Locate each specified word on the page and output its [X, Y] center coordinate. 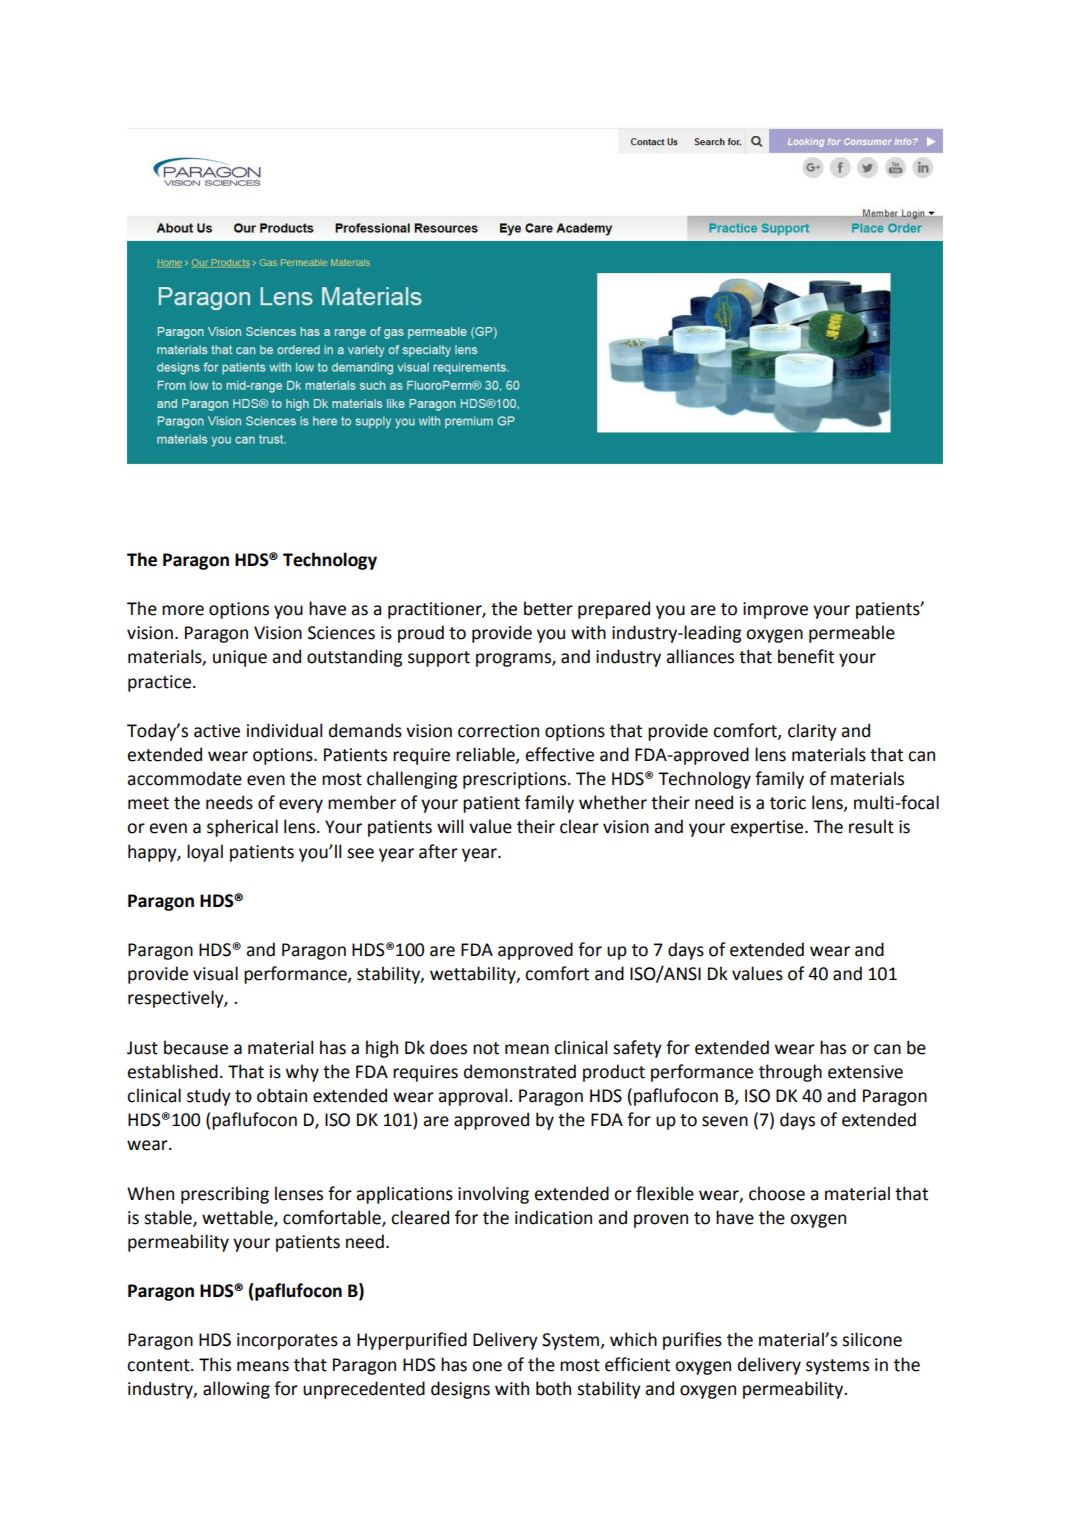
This [215, 1364]
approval [474, 1097]
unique [240, 658]
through [790, 1073]
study [209, 1097]
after [438, 851]
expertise [768, 828]
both [553, 1388]
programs [514, 660]
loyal [205, 853]
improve [775, 610]
